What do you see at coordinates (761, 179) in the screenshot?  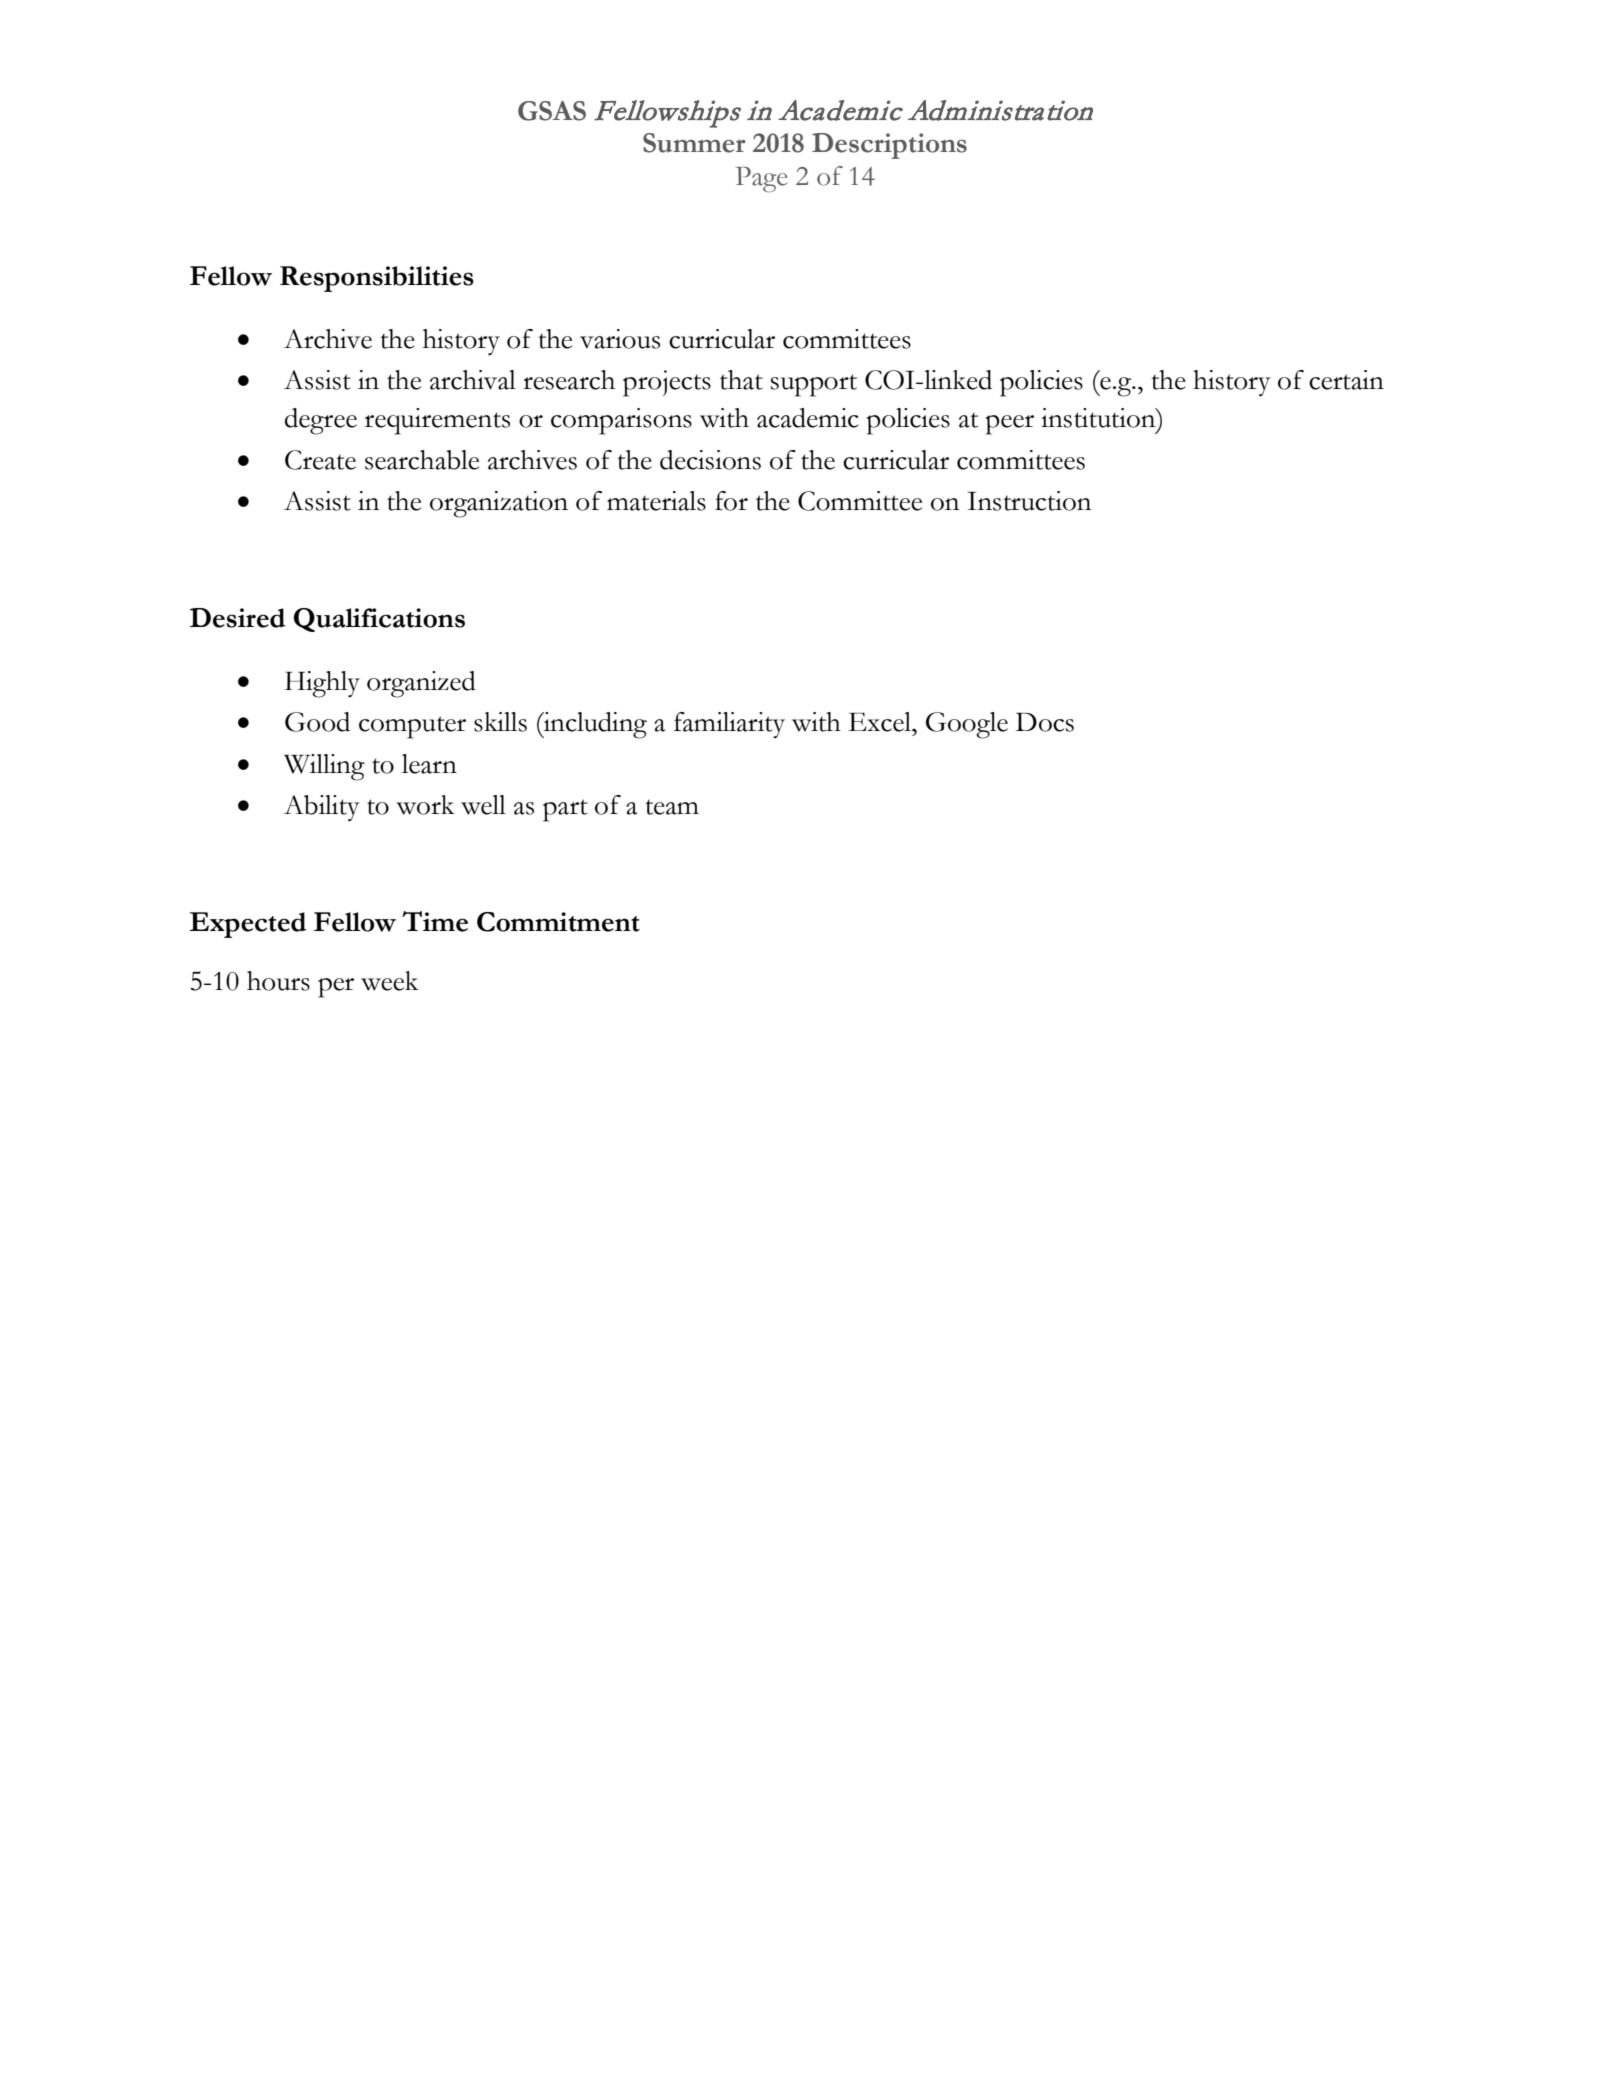 I see `Page` at bounding box center [761, 179].
